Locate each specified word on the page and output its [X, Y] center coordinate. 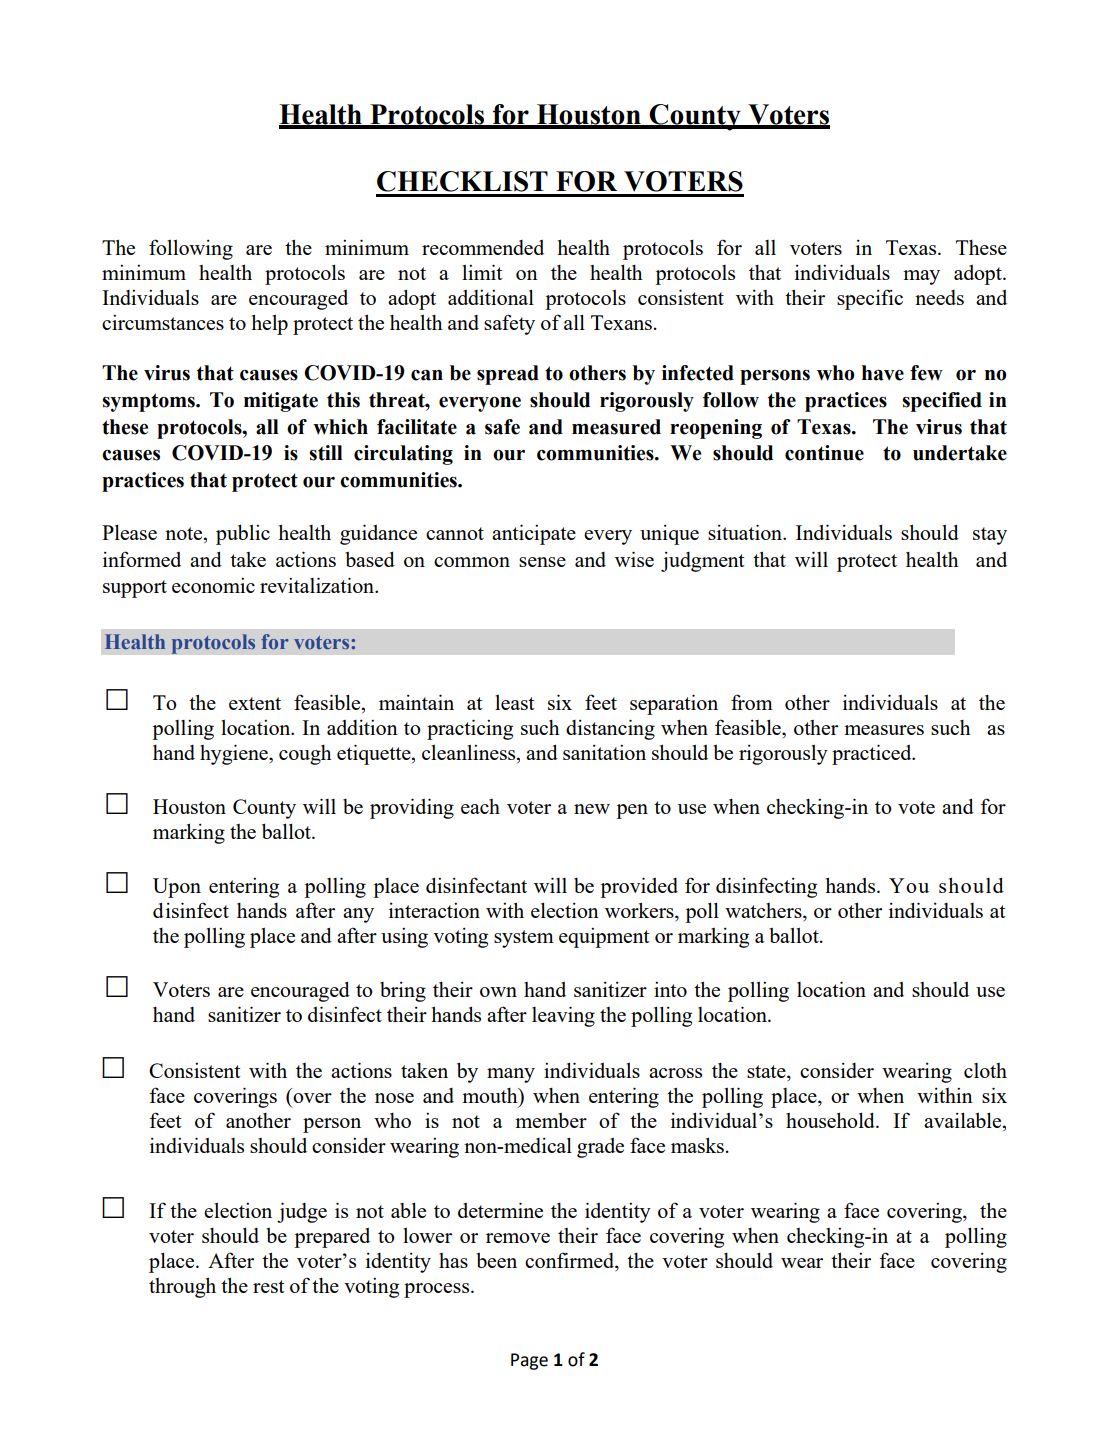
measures [884, 730]
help [269, 324]
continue [824, 453]
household [831, 1120]
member [551, 1120]
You [909, 885]
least [515, 702]
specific [870, 299]
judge [302, 1212]
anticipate [534, 534]
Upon [177, 888]
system [524, 939]
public [243, 534]
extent [255, 703]
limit [482, 272]
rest [269, 1286]
